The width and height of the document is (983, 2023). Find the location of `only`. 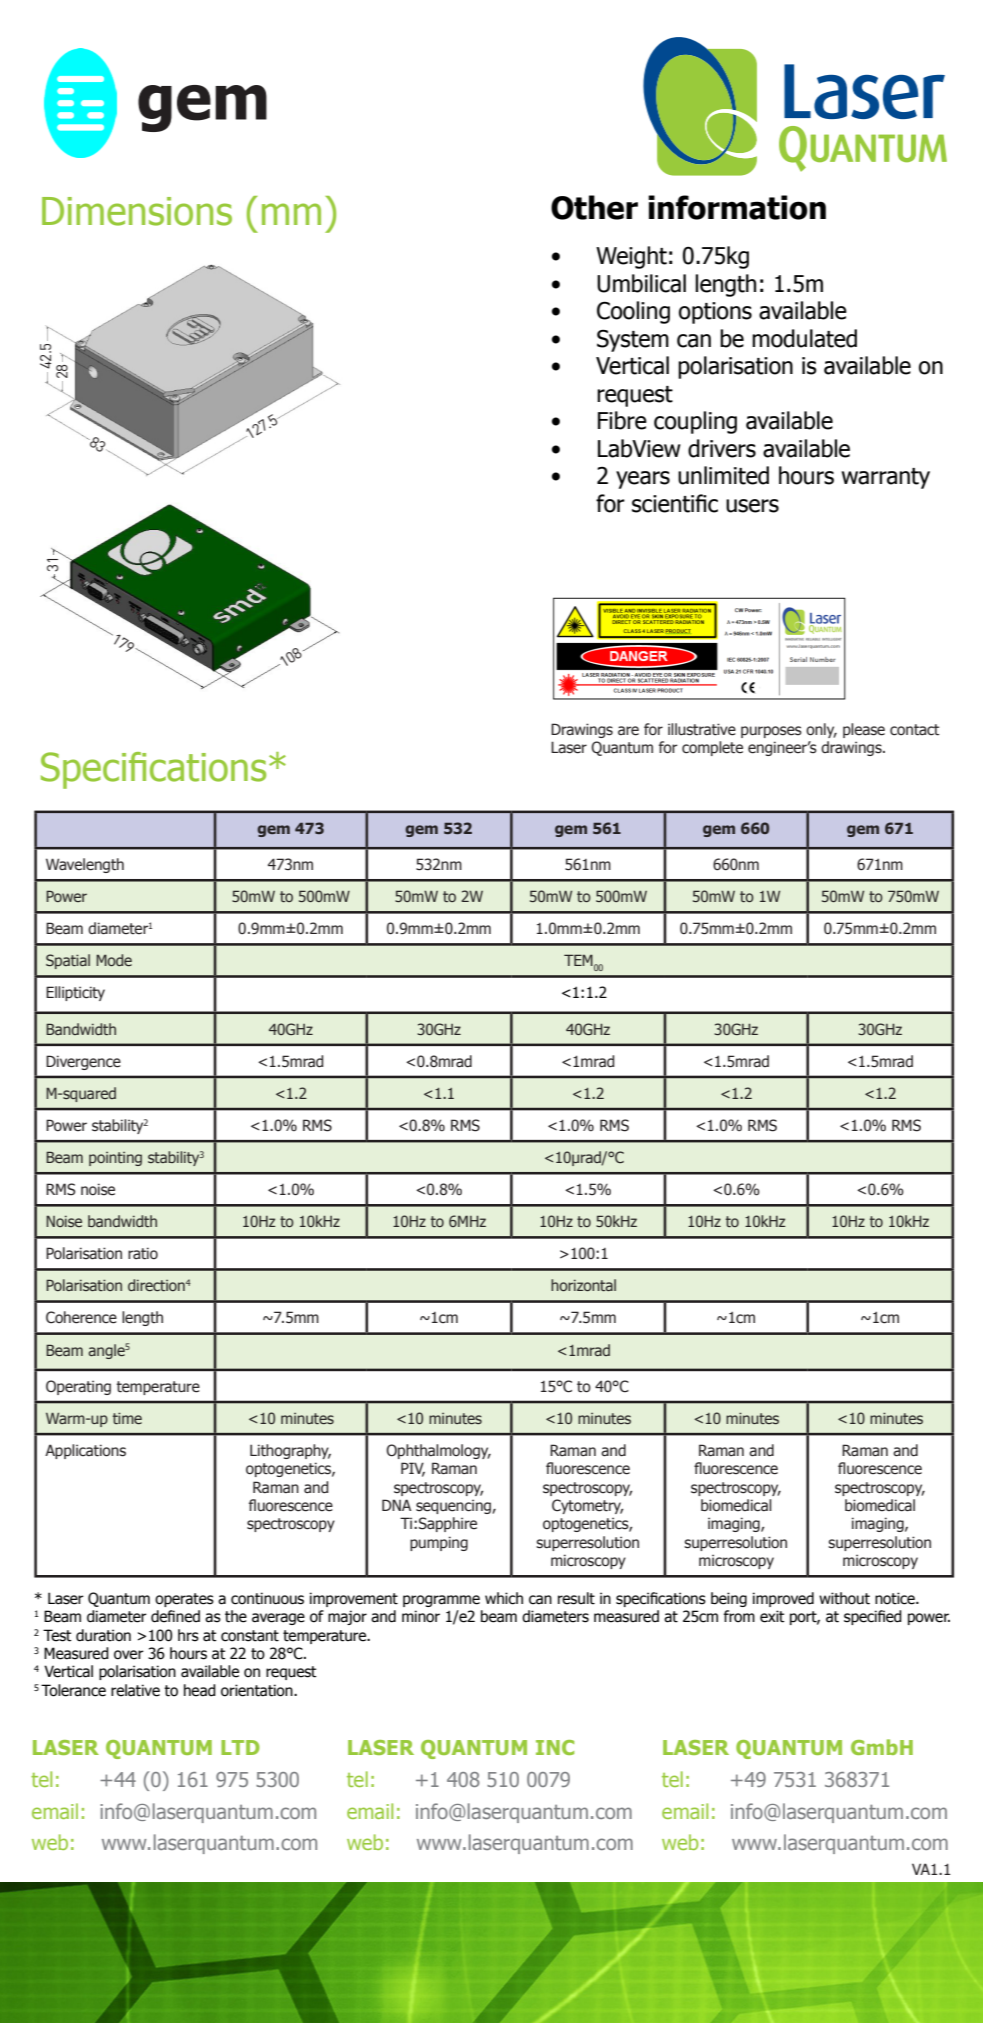

only is located at coordinates (821, 730).
